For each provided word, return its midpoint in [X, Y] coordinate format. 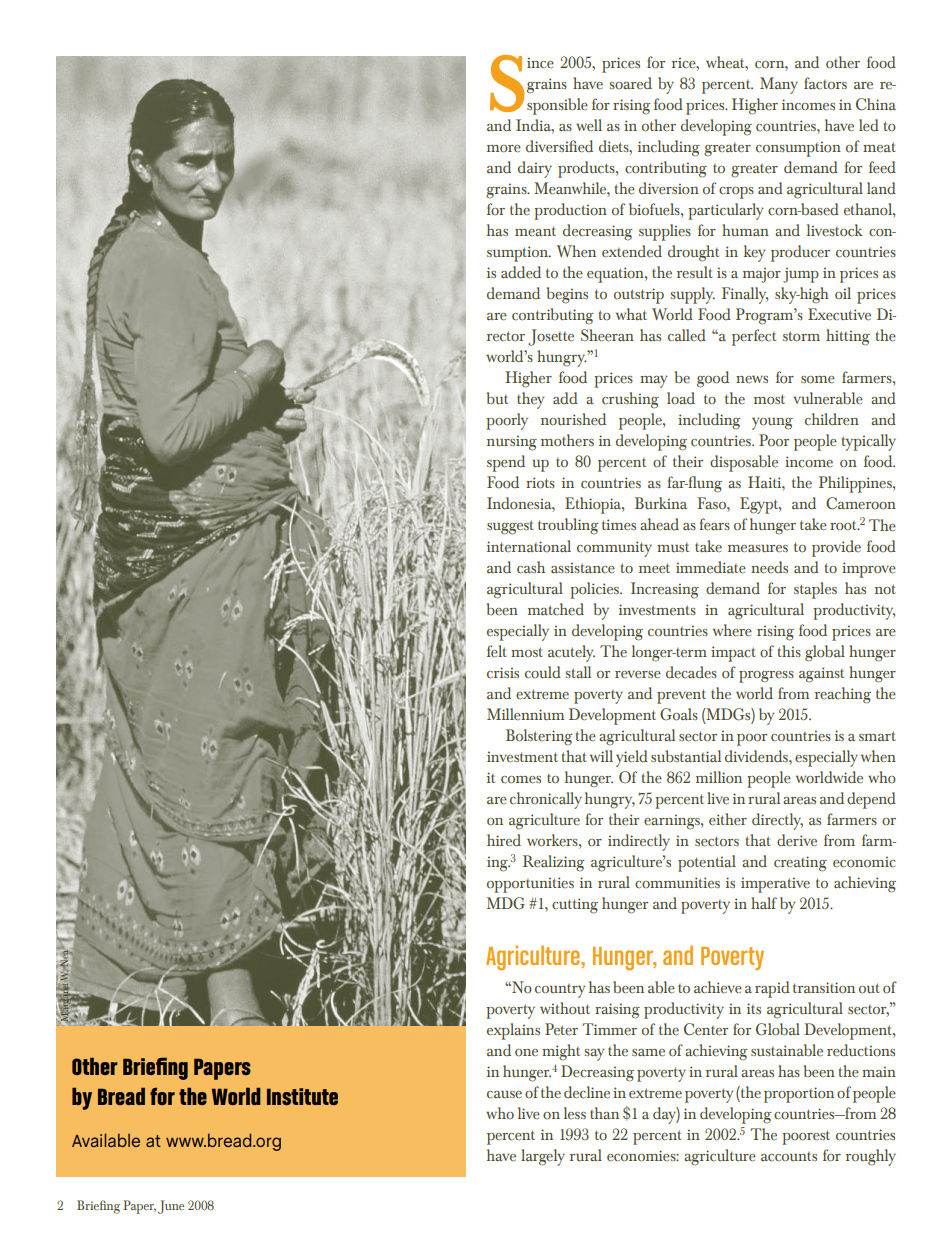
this [789, 651]
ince [540, 63]
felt [497, 651]
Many [779, 85]
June [171, 1207]
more [504, 149]
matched [556, 609]
